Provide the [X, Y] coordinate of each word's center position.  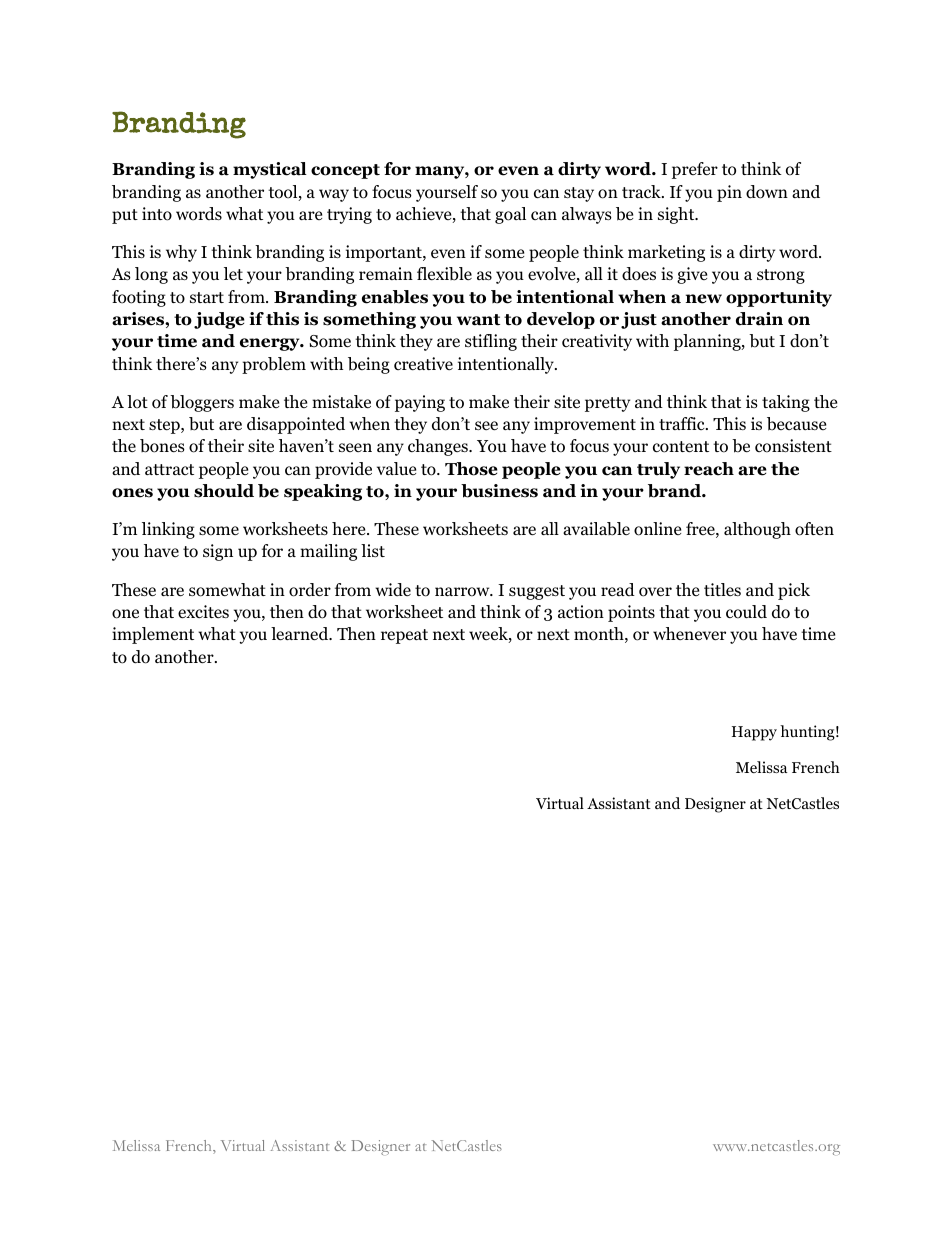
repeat [404, 636]
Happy [754, 733]
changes [439, 447]
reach [709, 469]
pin [729, 193]
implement [153, 635]
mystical [270, 170]
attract [169, 469]
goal [510, 215]
